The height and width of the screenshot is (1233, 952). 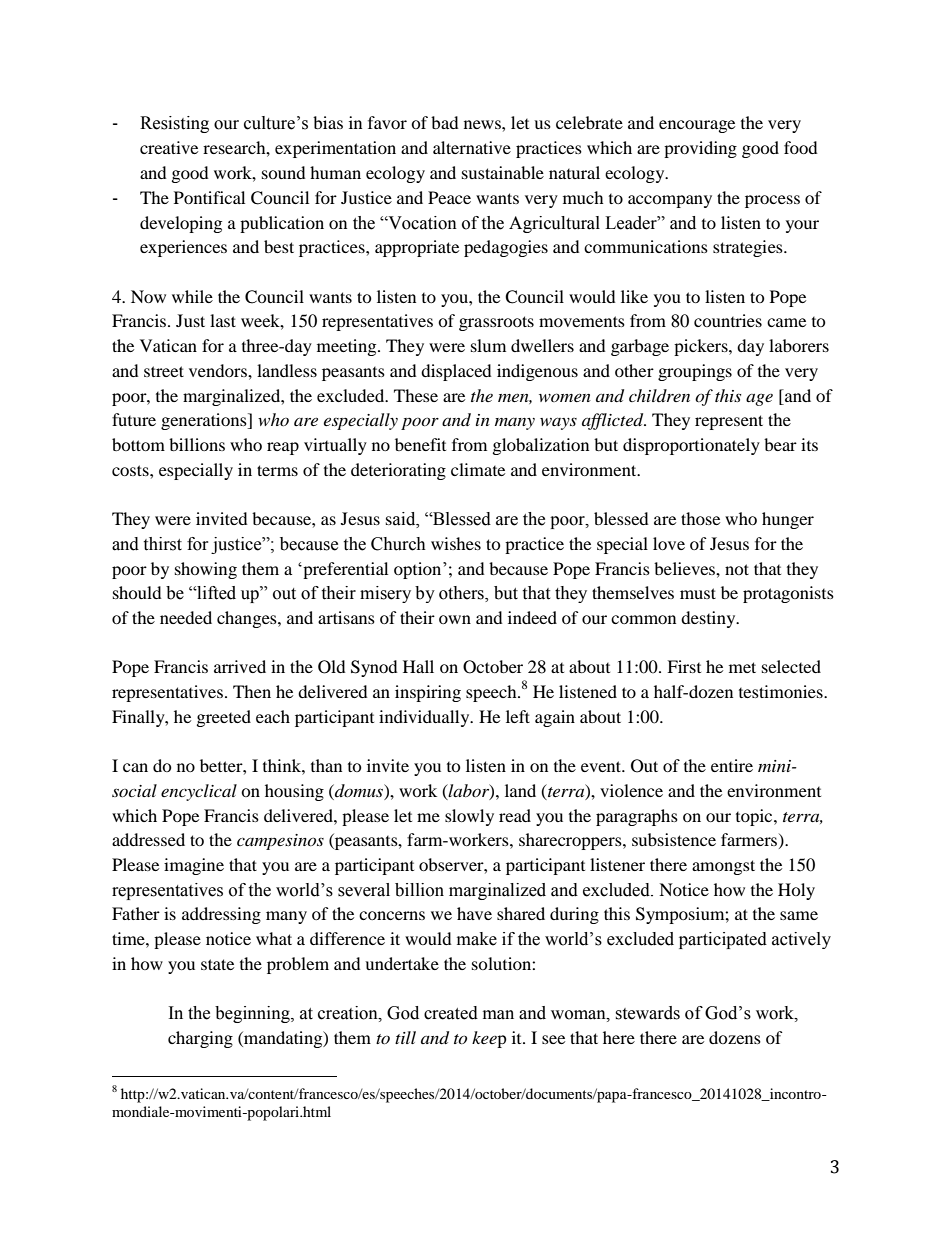 What do you see at coordinates (647, 1013) in the screenshot?
I see `stewards` at bounding box center [647, 1013].
